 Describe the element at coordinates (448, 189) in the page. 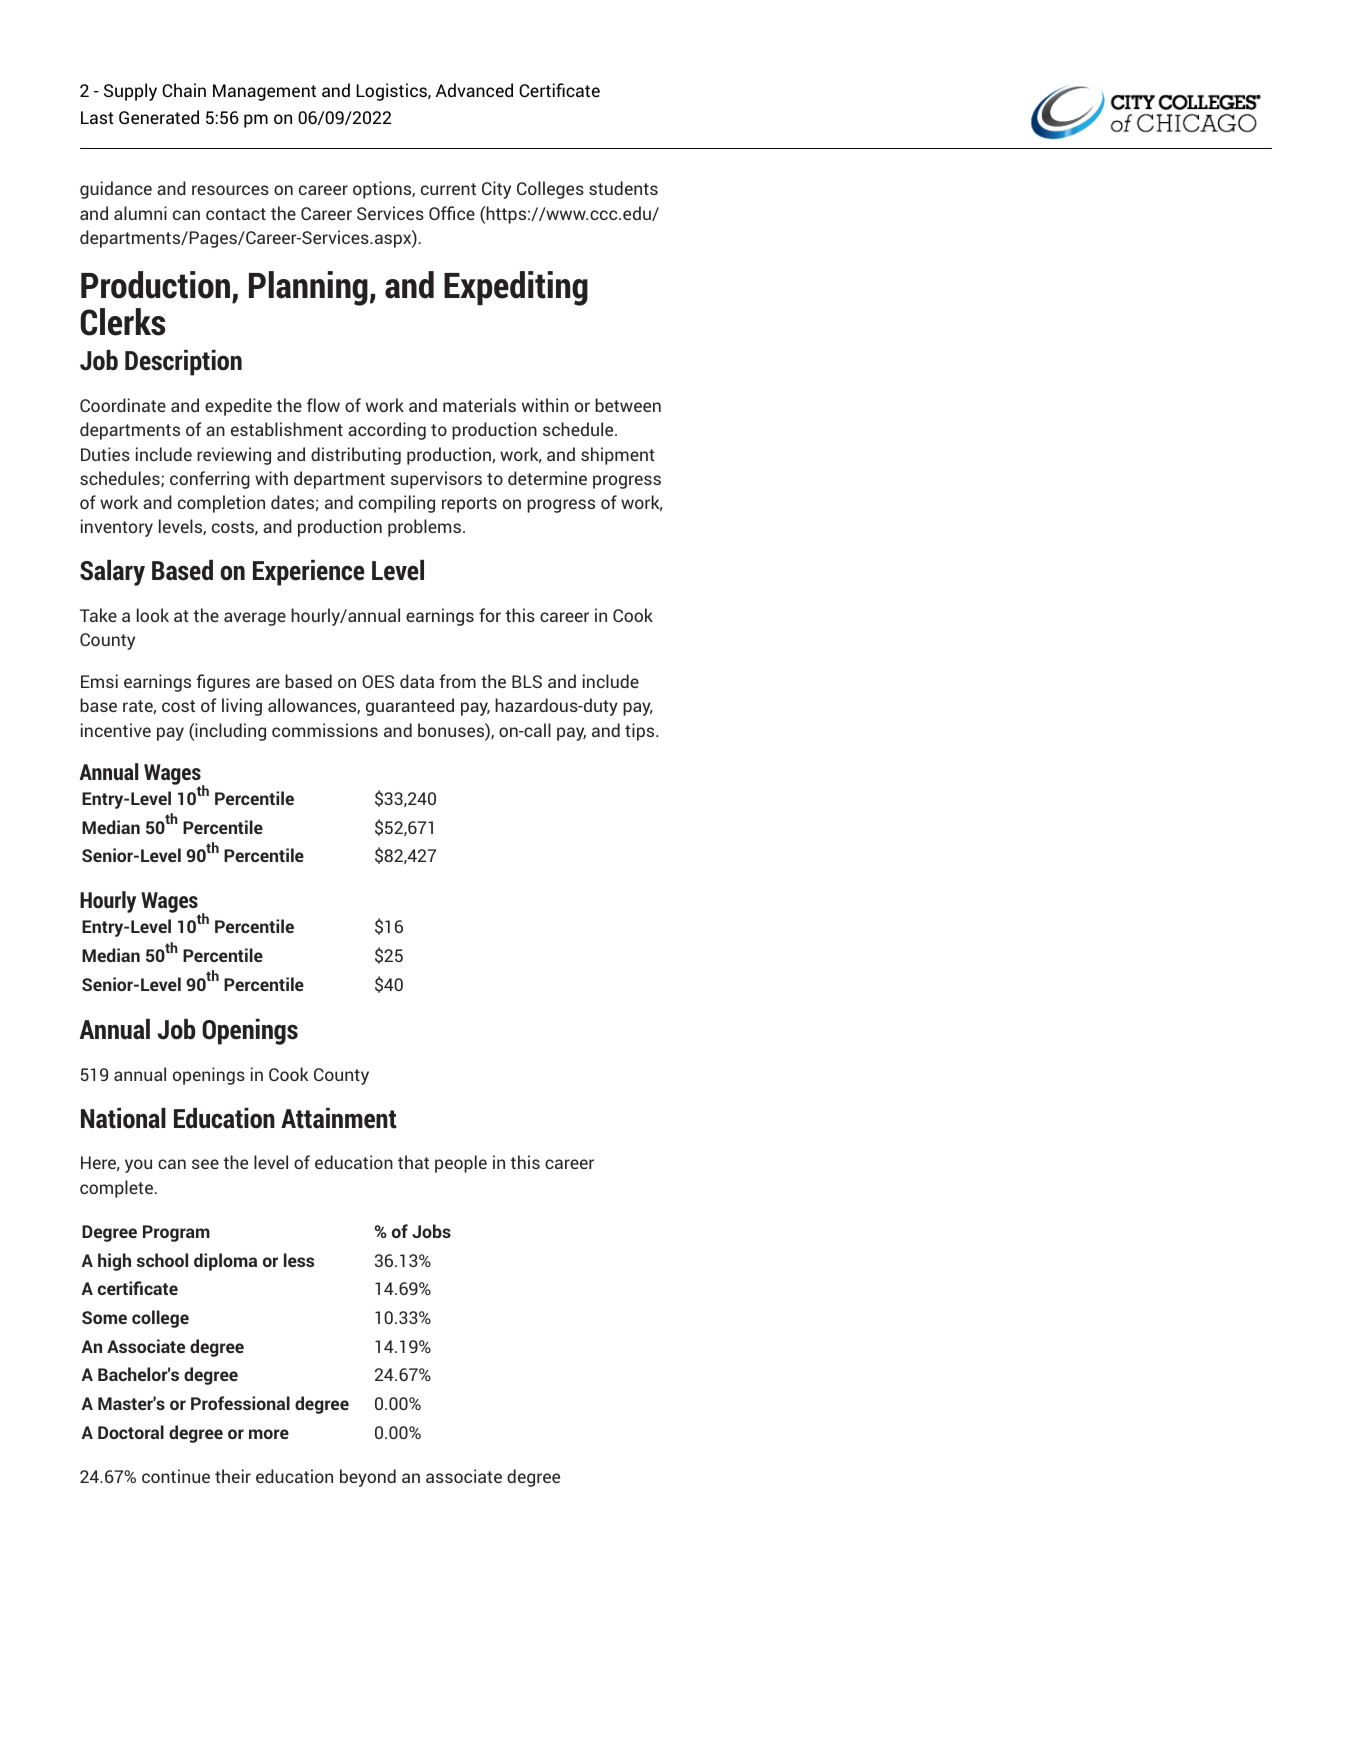

I see `current` at that location.
